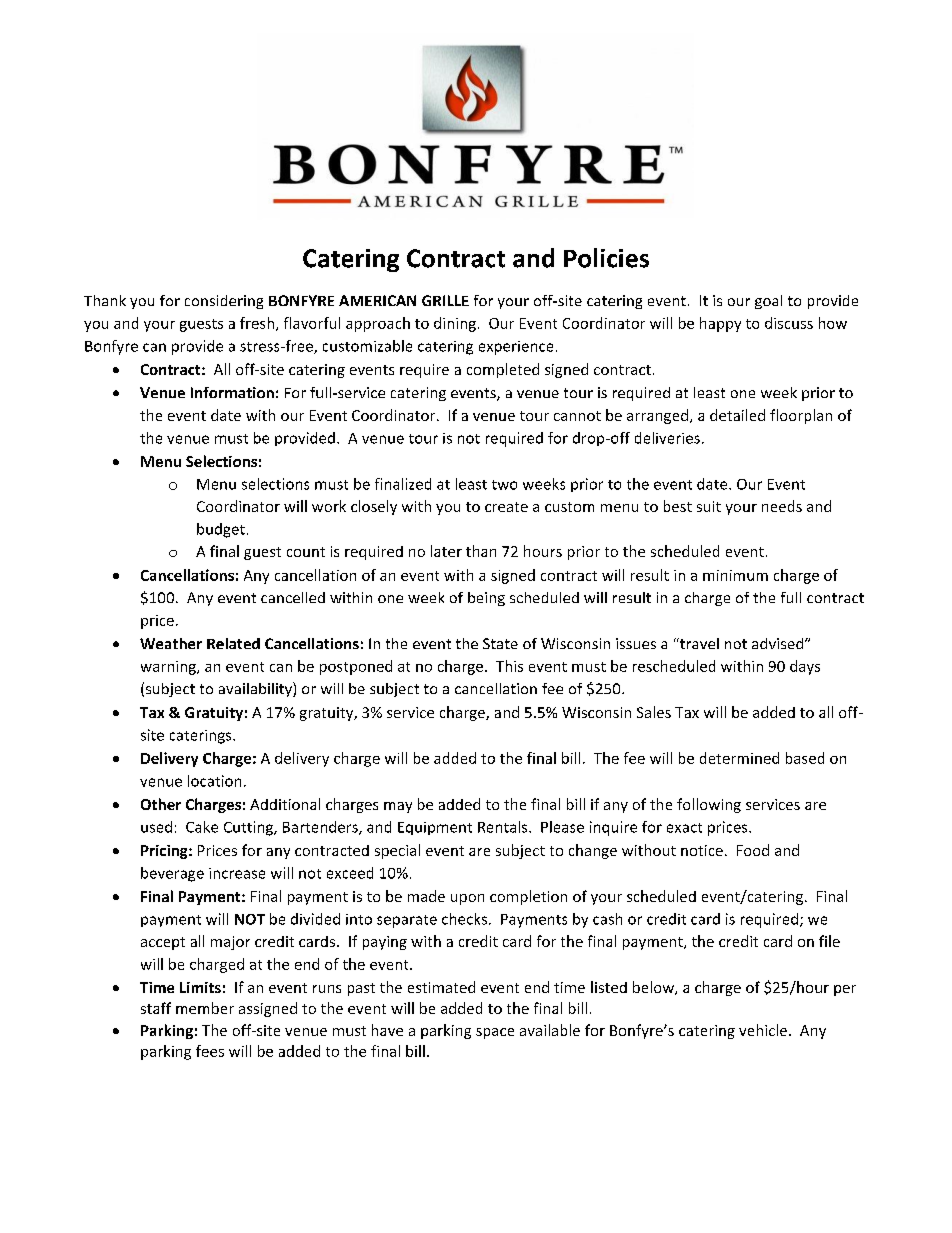  What do you see at coordinates (205, 1008) in the screenshot?
I see `member` at bounding box center [205, 1008].
